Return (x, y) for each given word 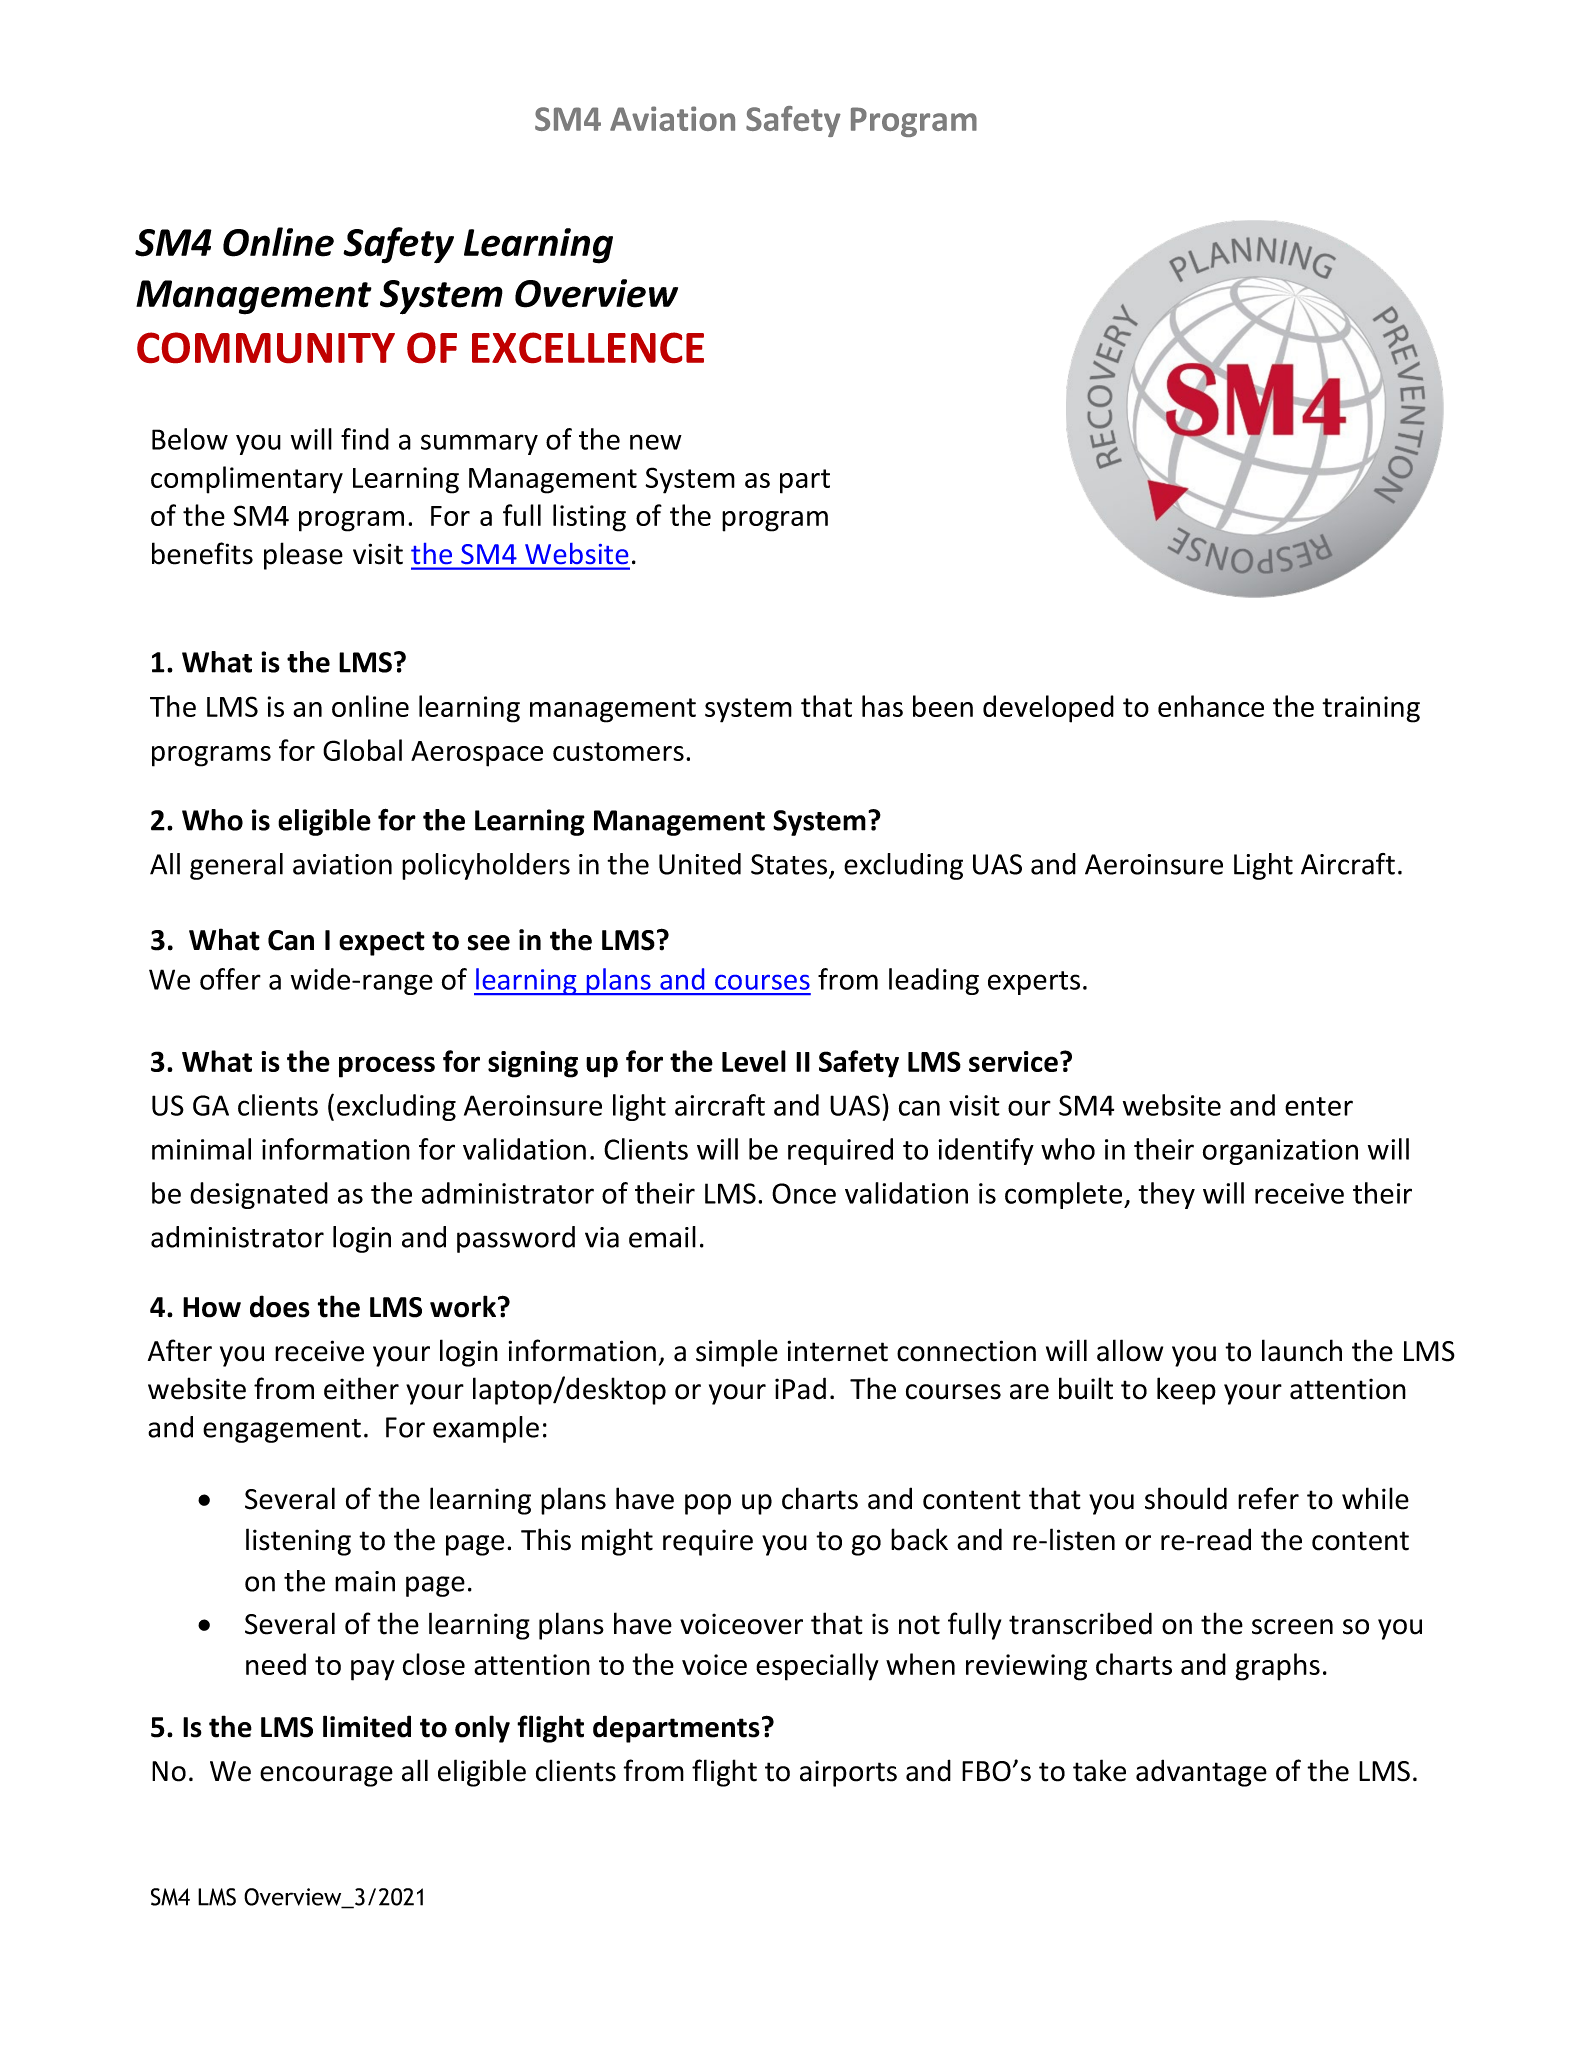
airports (848, 1773)
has (882, 706)
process (387, 1067)
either (361, 1388)
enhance (1211, 706)
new (656, 442)
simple (737, 1353)
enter (1319, 1106)
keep (1186, 1391)
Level (754, 1061)
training (1371, 709)
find (365, 439)
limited (367, 1726)
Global (362, 750)
